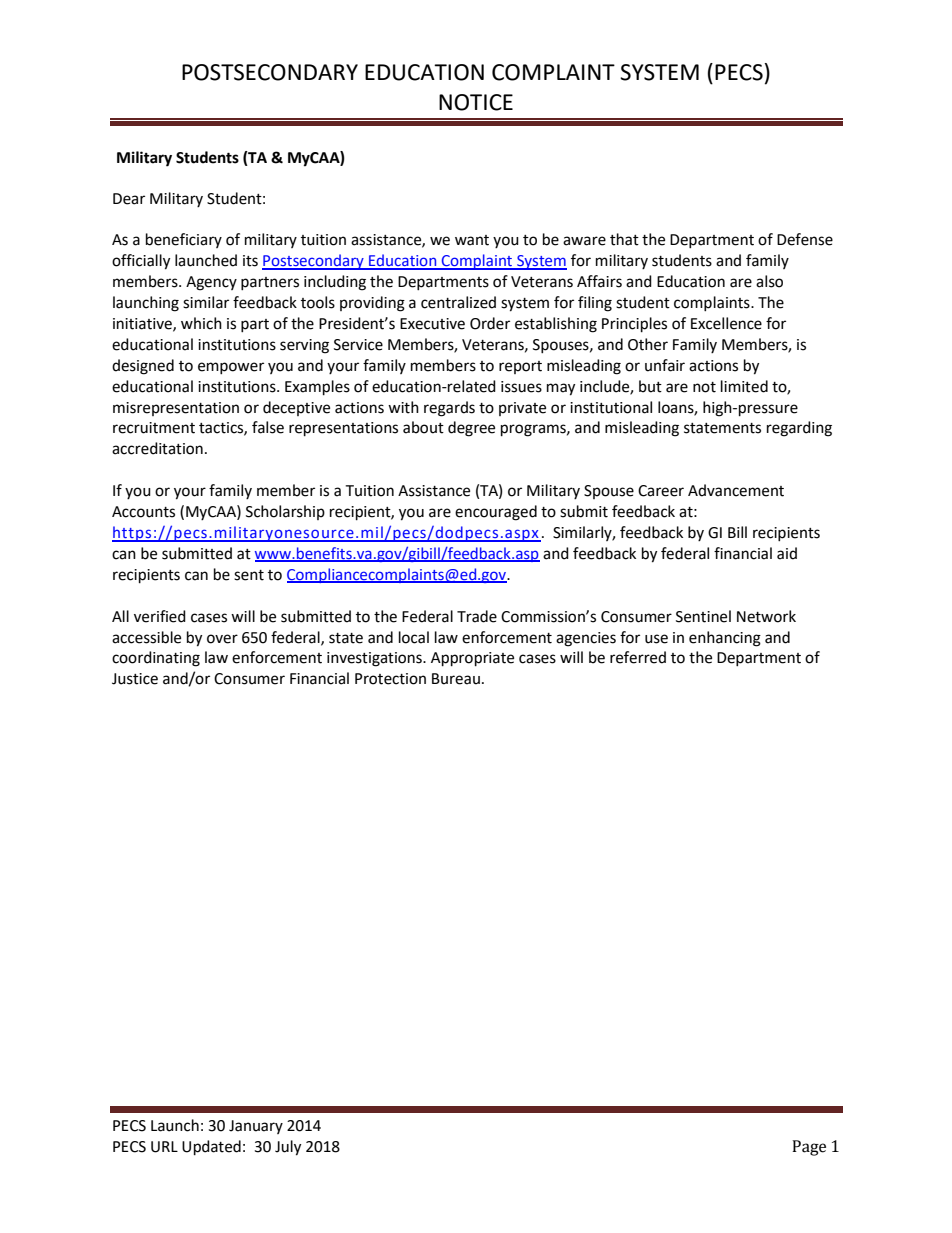 The image size is (952, 1233). Describe the element at coordinates (471, 429) in the image. I see `degree` at that location.
